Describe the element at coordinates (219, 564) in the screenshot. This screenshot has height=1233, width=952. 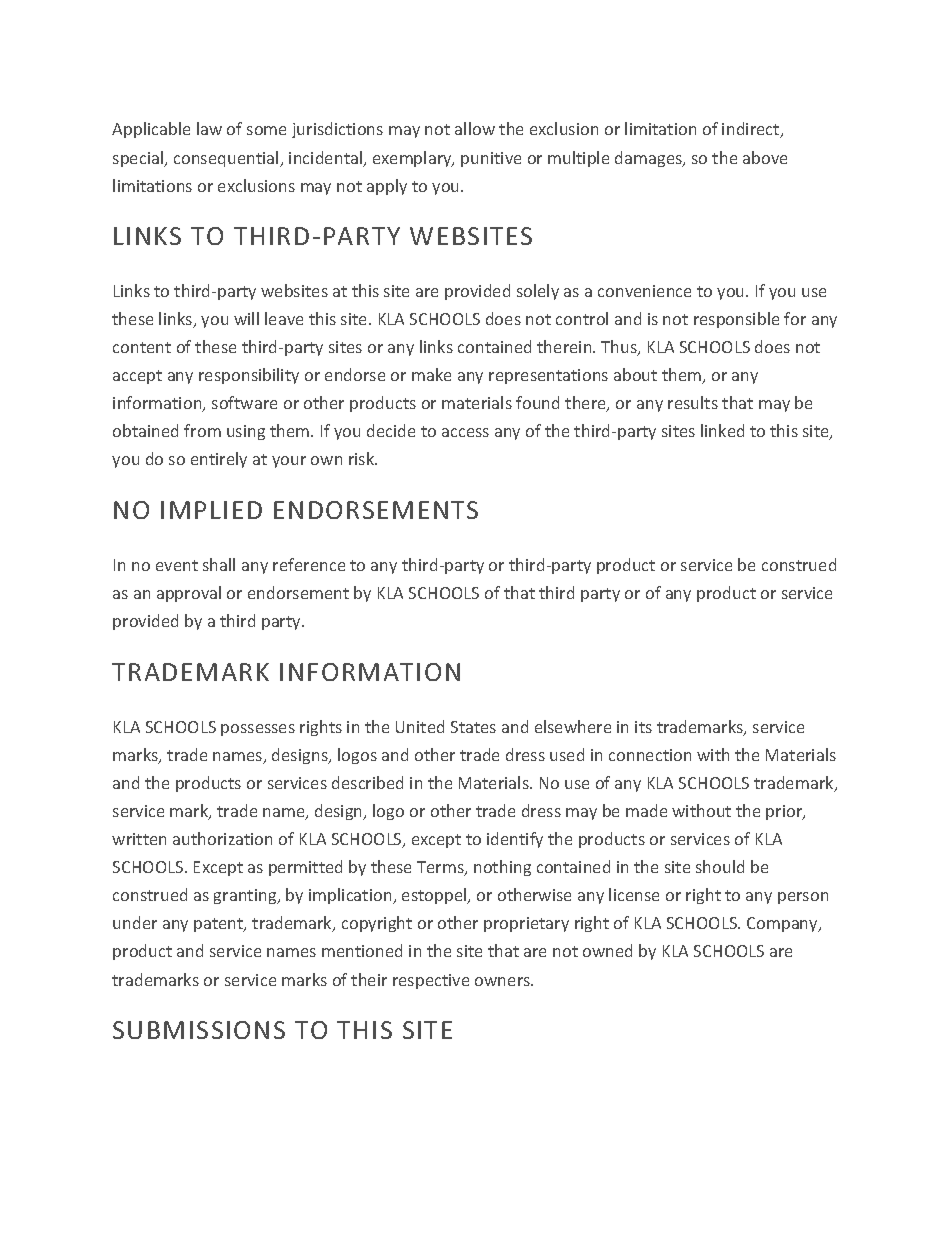
I see `shall` at that location.
